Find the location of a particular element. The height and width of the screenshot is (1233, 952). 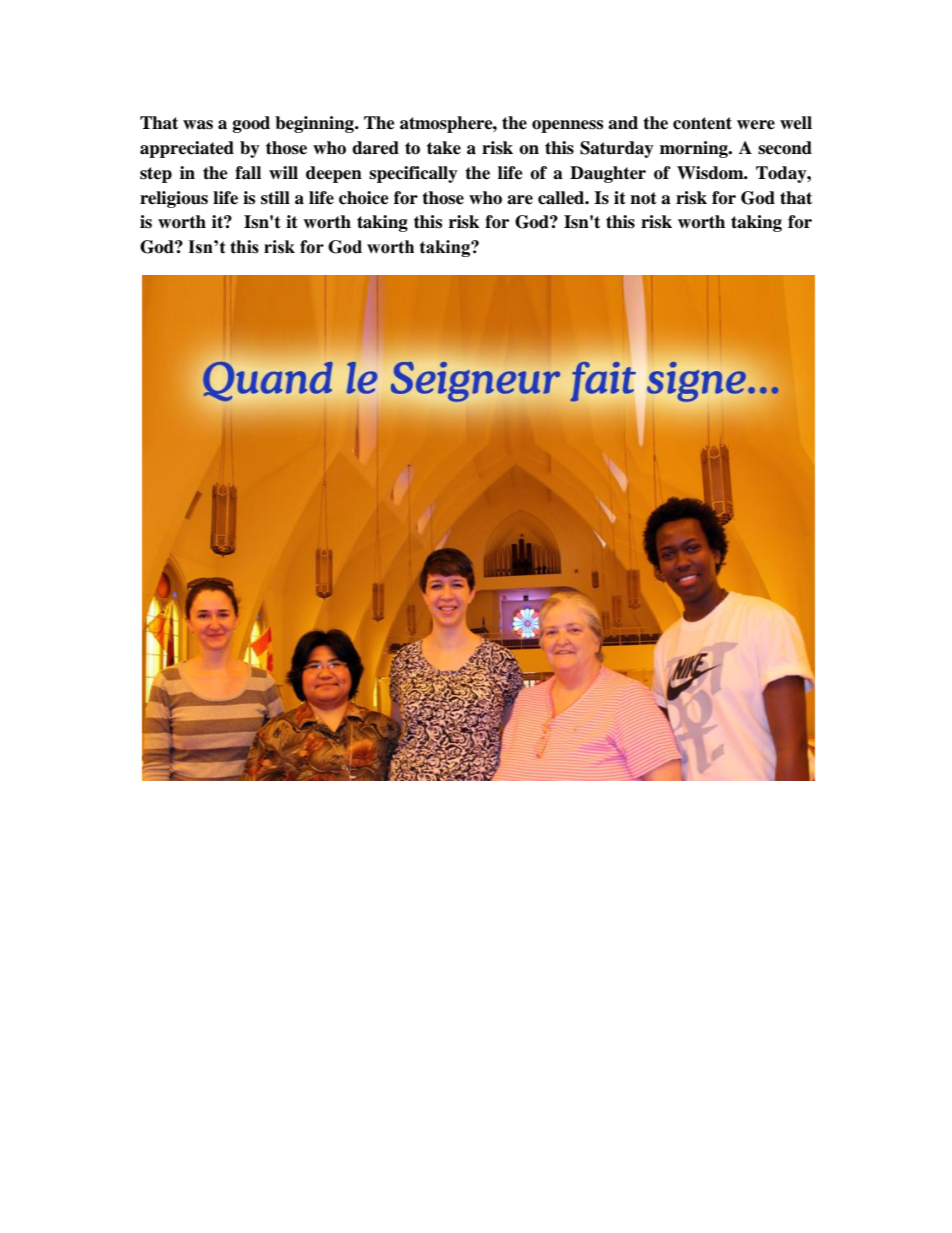

morning is located at coordinates (695, 149).
